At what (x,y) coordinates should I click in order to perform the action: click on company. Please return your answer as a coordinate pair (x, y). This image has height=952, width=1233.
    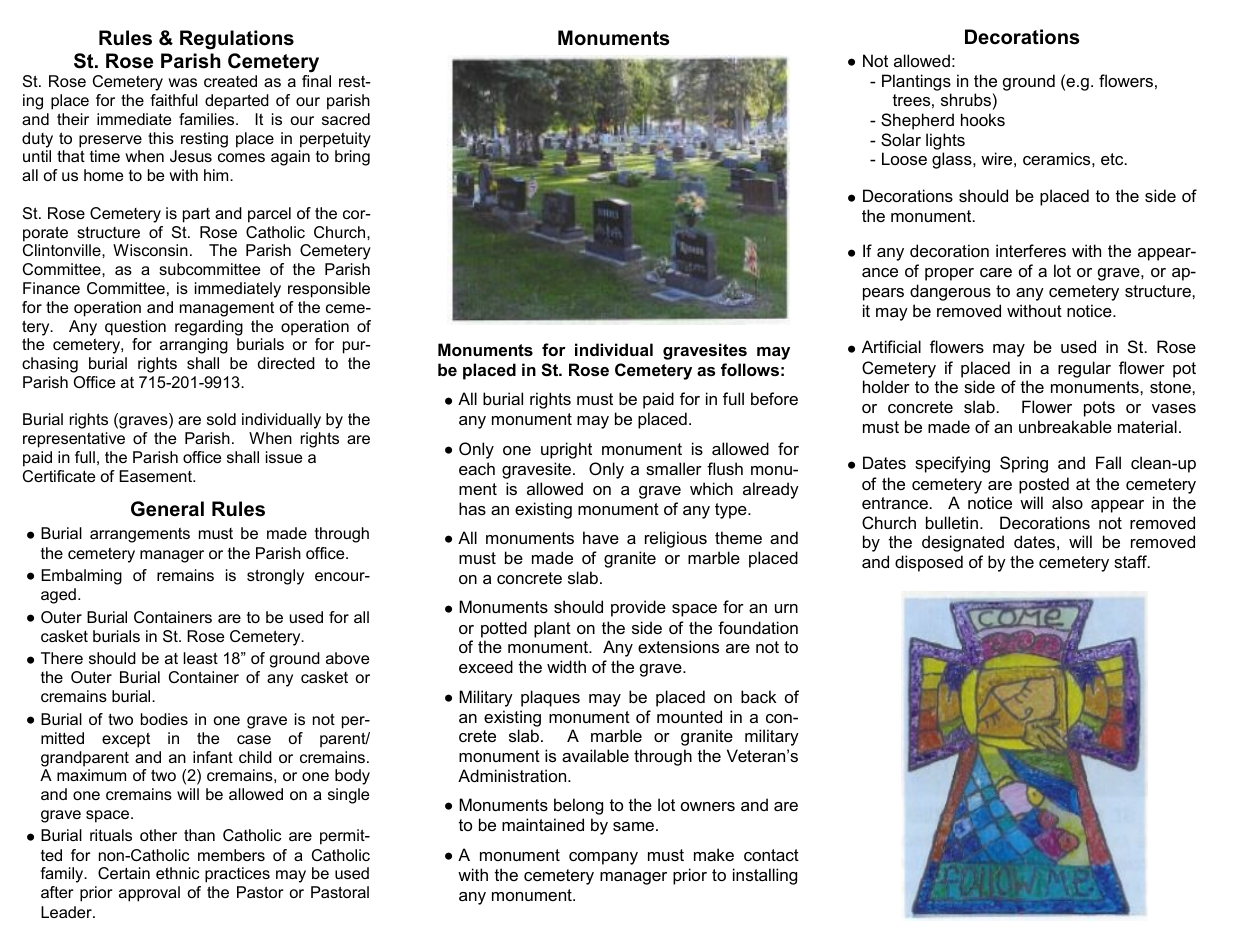
    Looking at the image, I should click on (603, 858).
